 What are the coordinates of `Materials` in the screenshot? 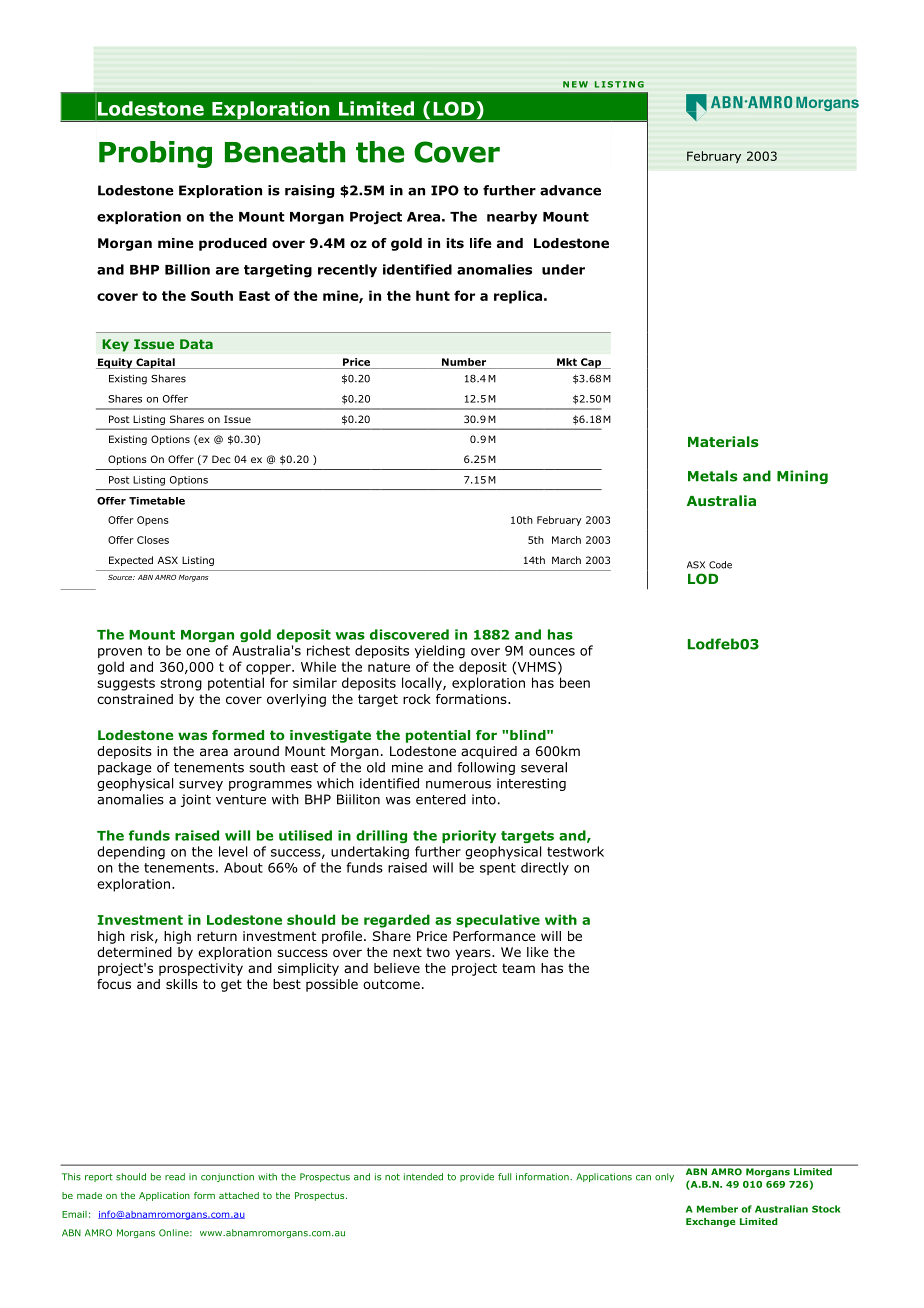 It's located at (723, 441).
